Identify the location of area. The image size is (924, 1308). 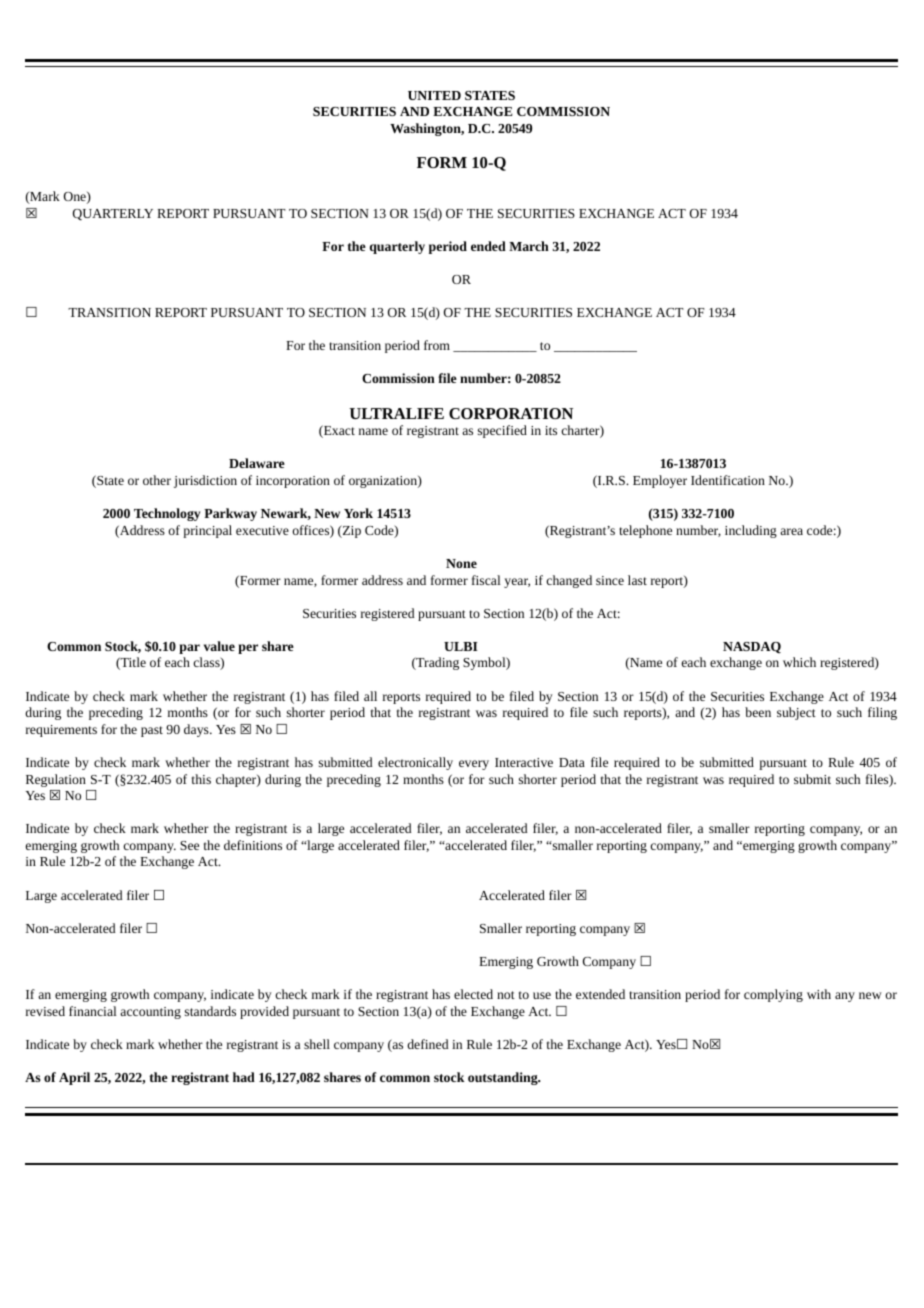
(791, 531).
